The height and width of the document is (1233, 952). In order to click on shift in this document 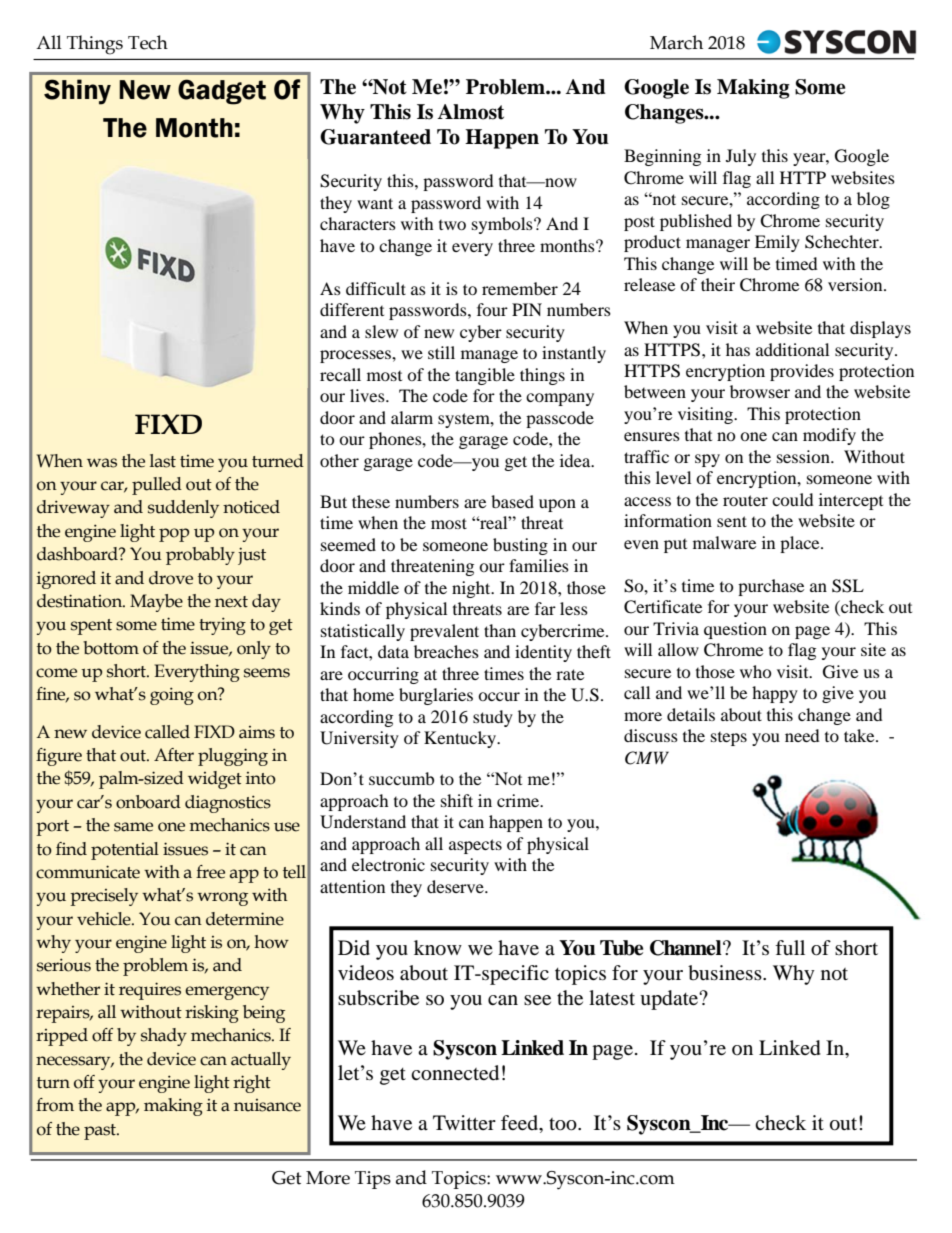, I will do `click(457, 800)`.
